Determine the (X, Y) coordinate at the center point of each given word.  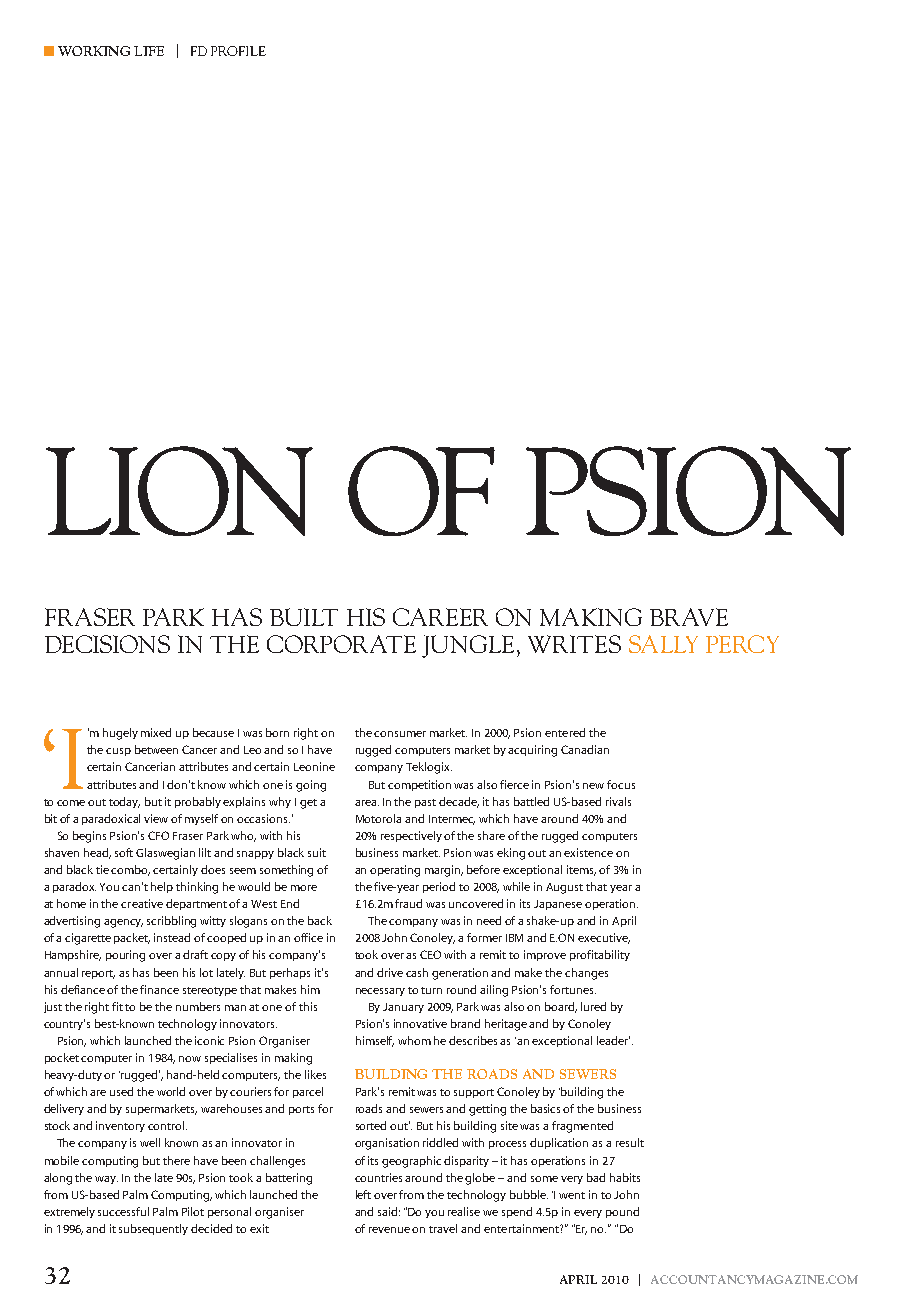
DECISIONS (107, 644)
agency (123, 923)
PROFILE (238, 51)
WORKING (94, 51)
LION (179, 491)
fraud (408, 903)
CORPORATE (341, 644)
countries (378, 1177)
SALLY (663, 644)
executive (604, 938)
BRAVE (689, 617)
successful (123, 1211)
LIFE (149, 51)
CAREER (440, 617)
